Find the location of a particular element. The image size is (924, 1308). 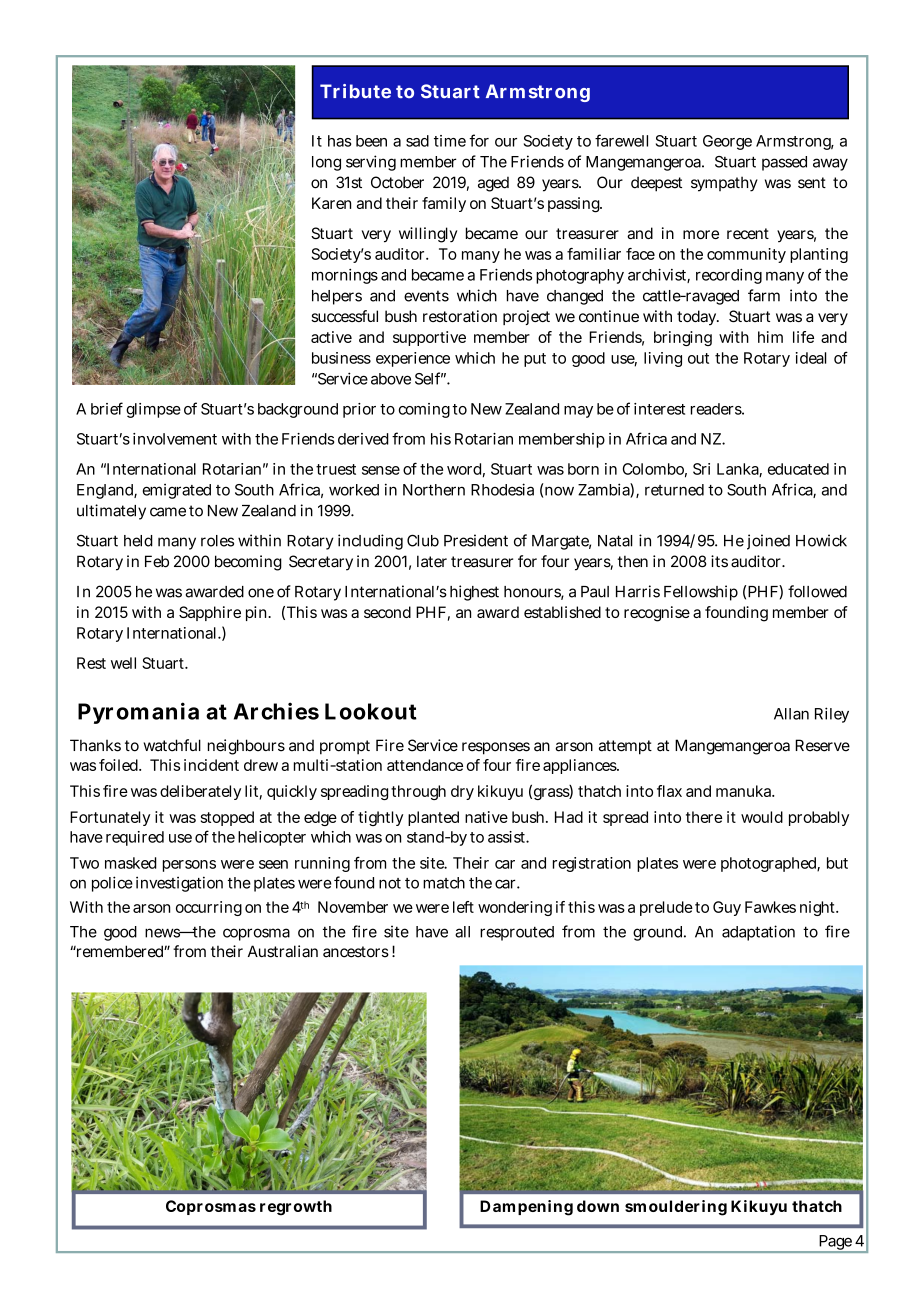

Pyromania is located at coordinates (138, 713).
